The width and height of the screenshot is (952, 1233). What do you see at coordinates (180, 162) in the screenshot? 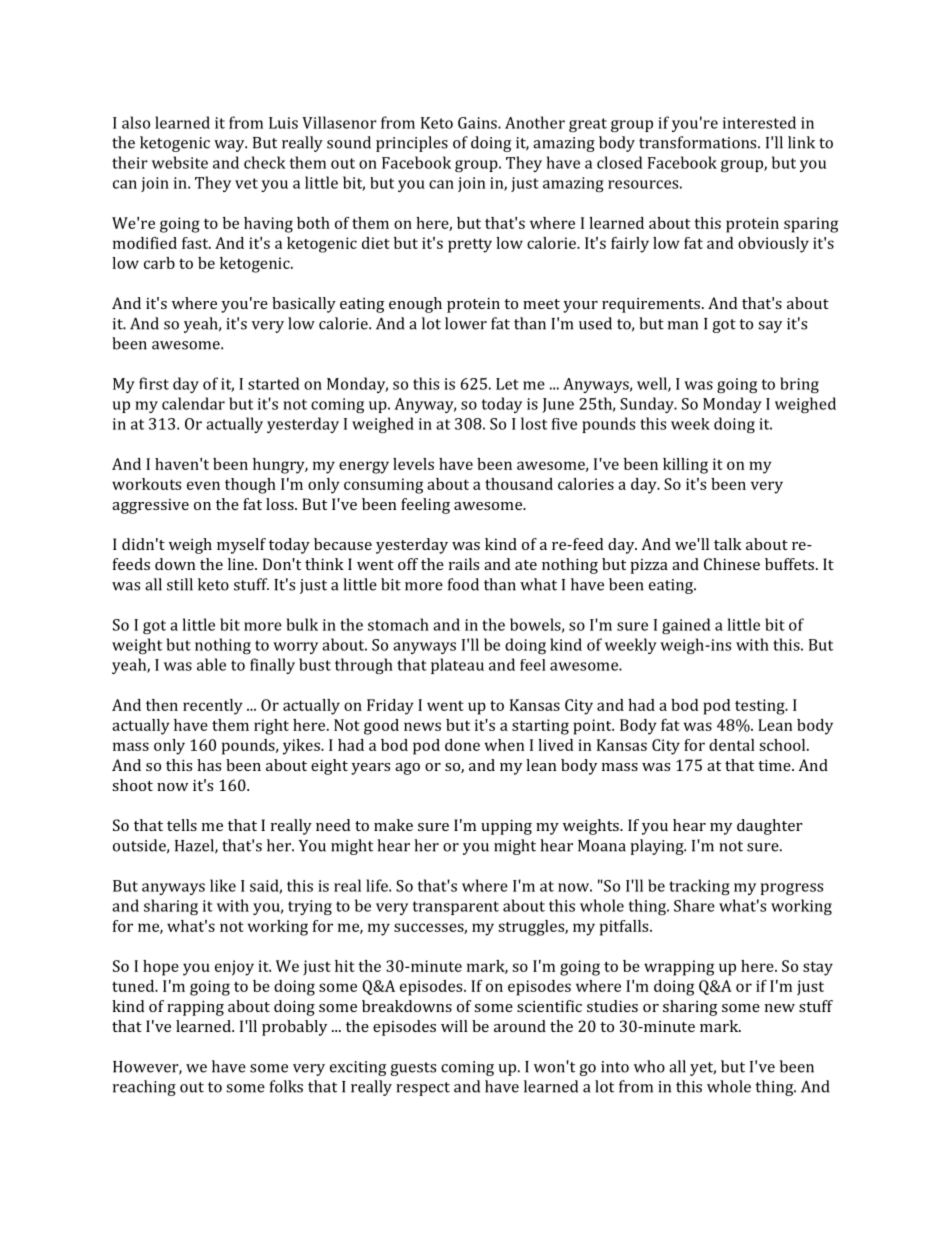
I see `website` at bounding box center [180, 162].
